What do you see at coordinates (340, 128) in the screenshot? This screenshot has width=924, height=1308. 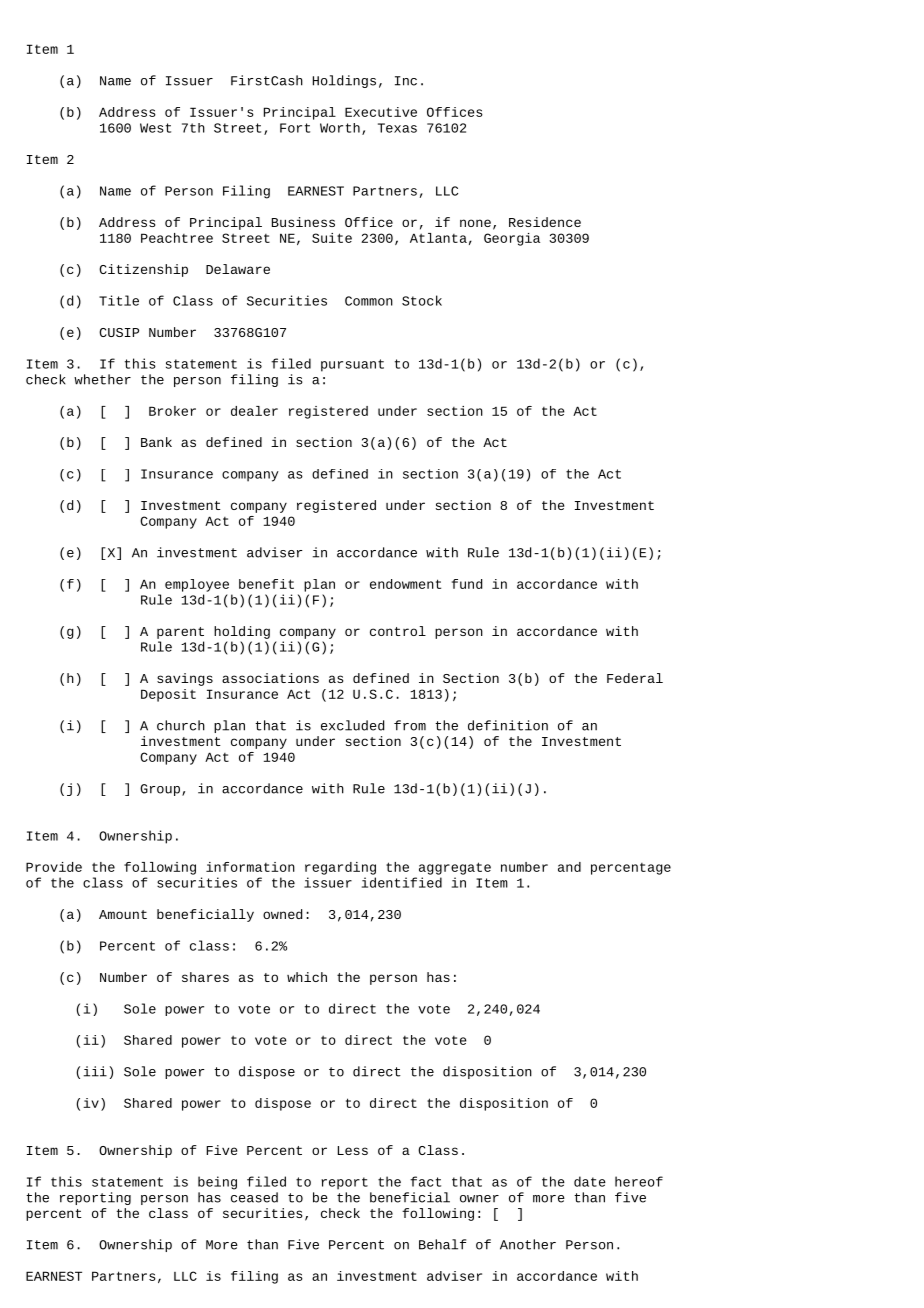 I see `Worth` at bounding box center [340, 128].
